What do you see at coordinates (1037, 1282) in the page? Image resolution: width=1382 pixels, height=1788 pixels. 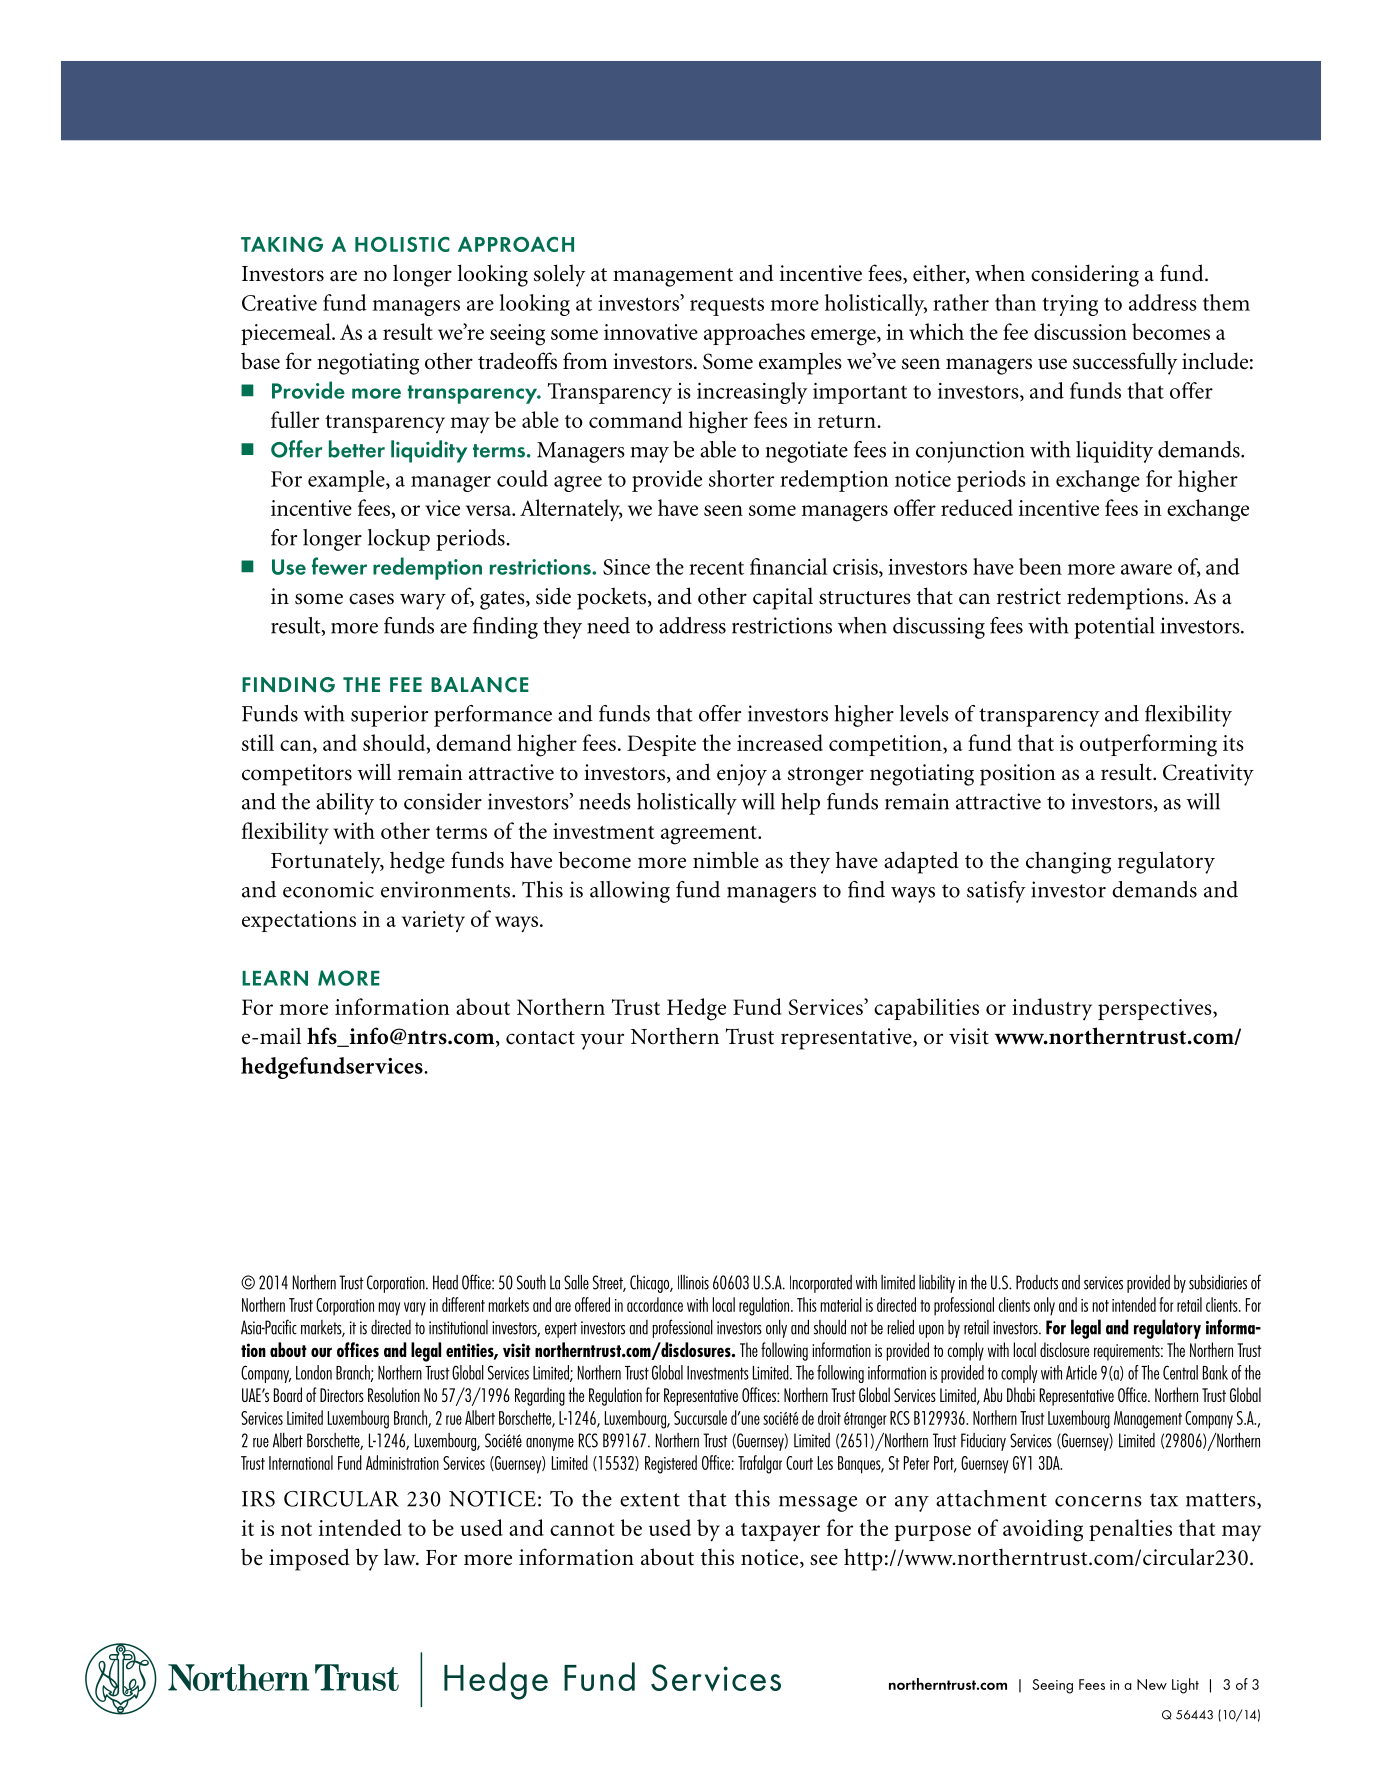 I see `Products` at bounding box center [1037, 1282].
